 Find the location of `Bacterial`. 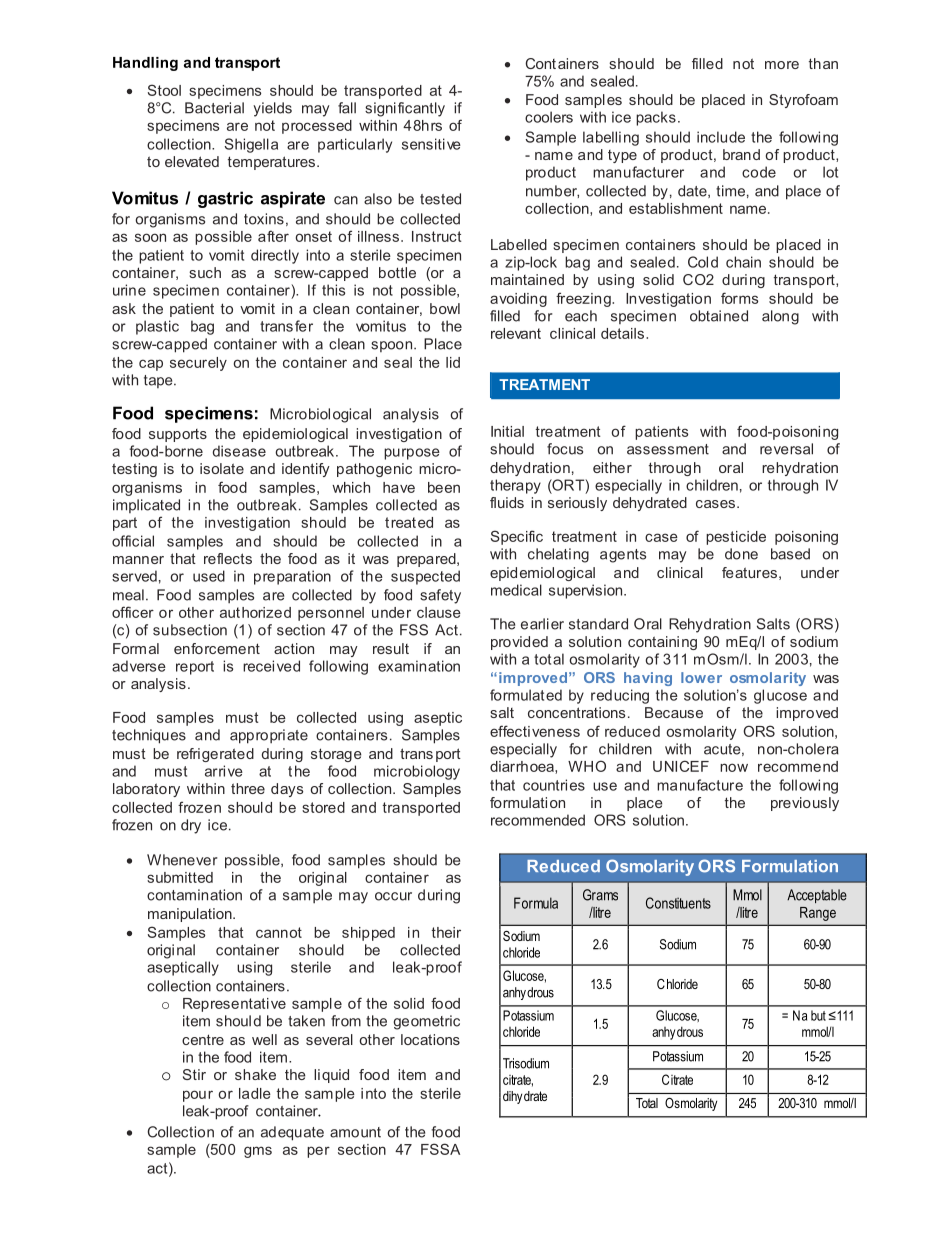

Bacterial is located at coordinates (214, 108).
